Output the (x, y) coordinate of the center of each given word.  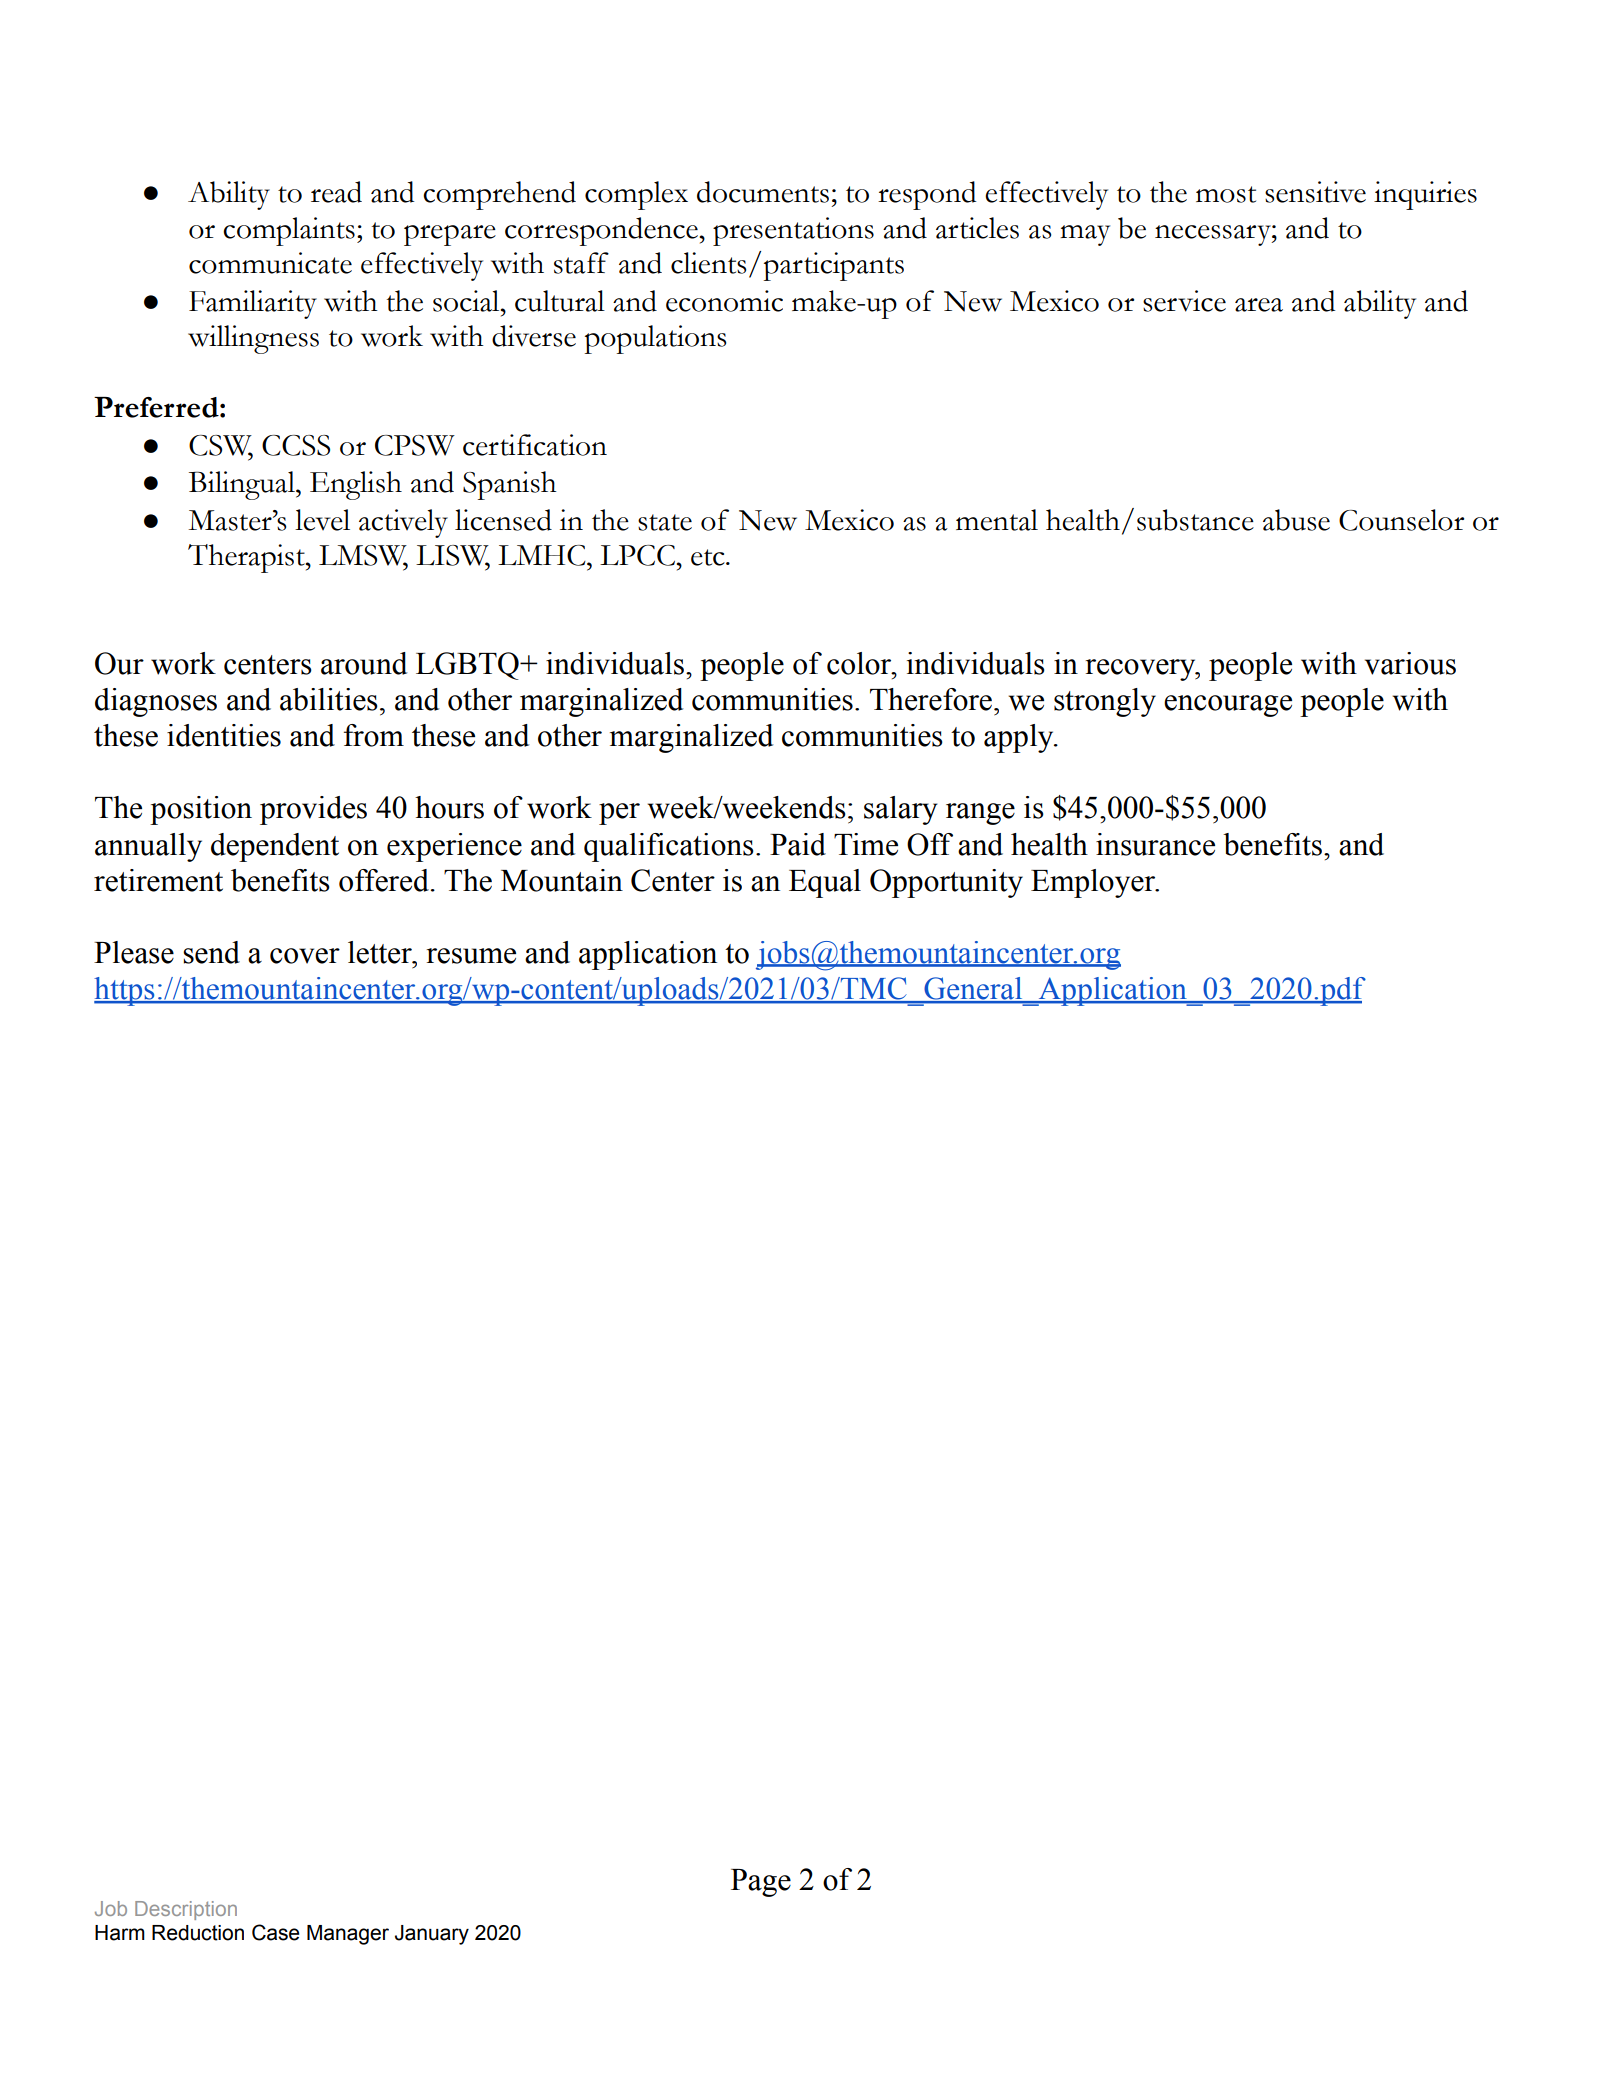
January (432, 1935)
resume (471, 956)
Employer (1094, 883)
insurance (1155, 844)
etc (709, 557)
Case (276, 1932)
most (1226, 194)
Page (761, 1883)
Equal (825, 883)
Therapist (247, 558)
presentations (793, 231)
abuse (1296, 520)
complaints (289, 231)
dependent (275, 847)
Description (186, 1910)
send (211, 952)
